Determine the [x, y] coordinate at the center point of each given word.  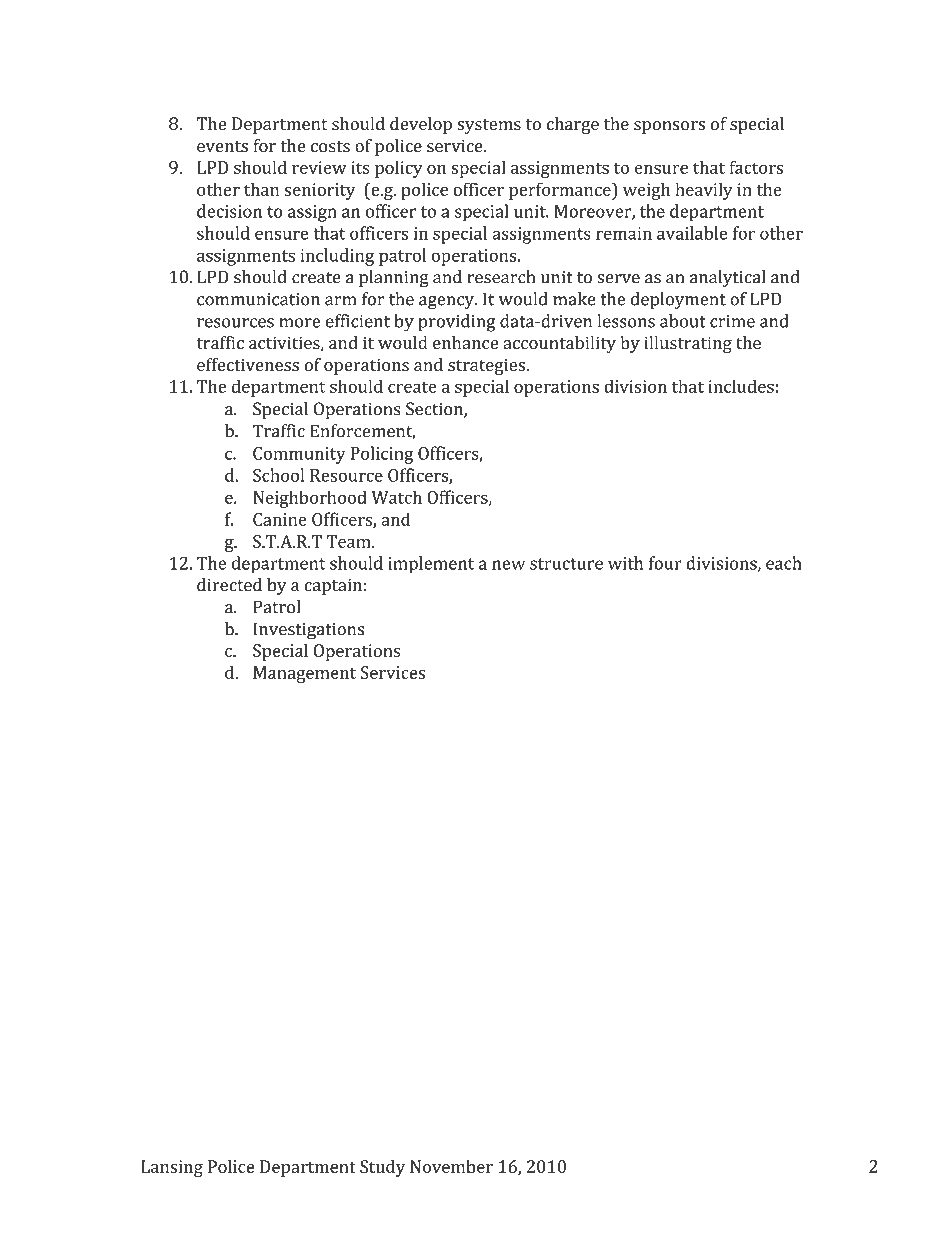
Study [382, 1168]
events [222, 147]
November [451, 1166]
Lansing [172, 1168]
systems [489, 126]
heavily [704, 191]
